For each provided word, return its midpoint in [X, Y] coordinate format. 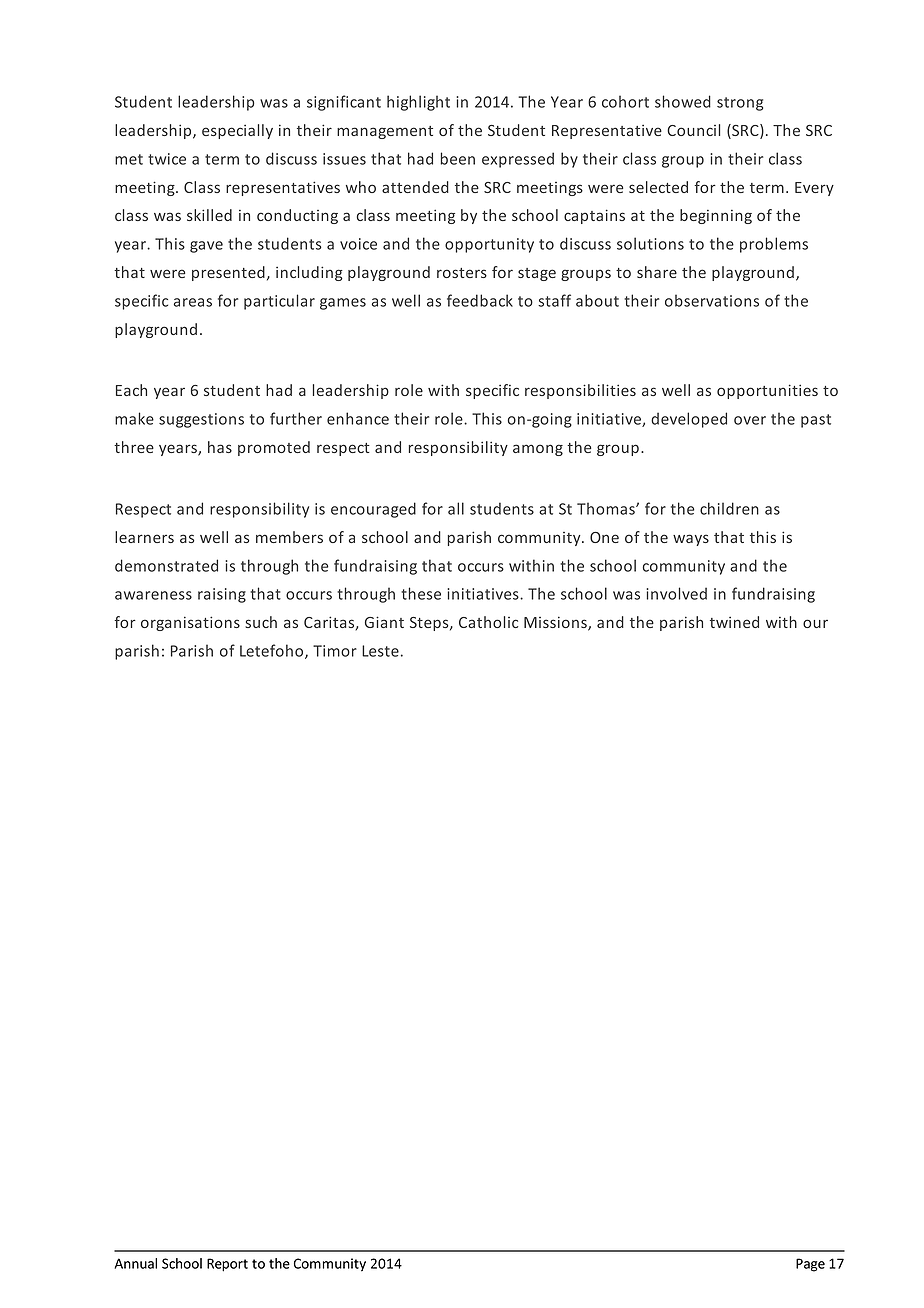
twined [734, 622]
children [729, 508]
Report [227, 1265]
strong [740, 104]
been [457, 158]
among [538, 450]
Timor [335, 651]
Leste [380, 651]
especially [237, 131]
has [220, 447]
